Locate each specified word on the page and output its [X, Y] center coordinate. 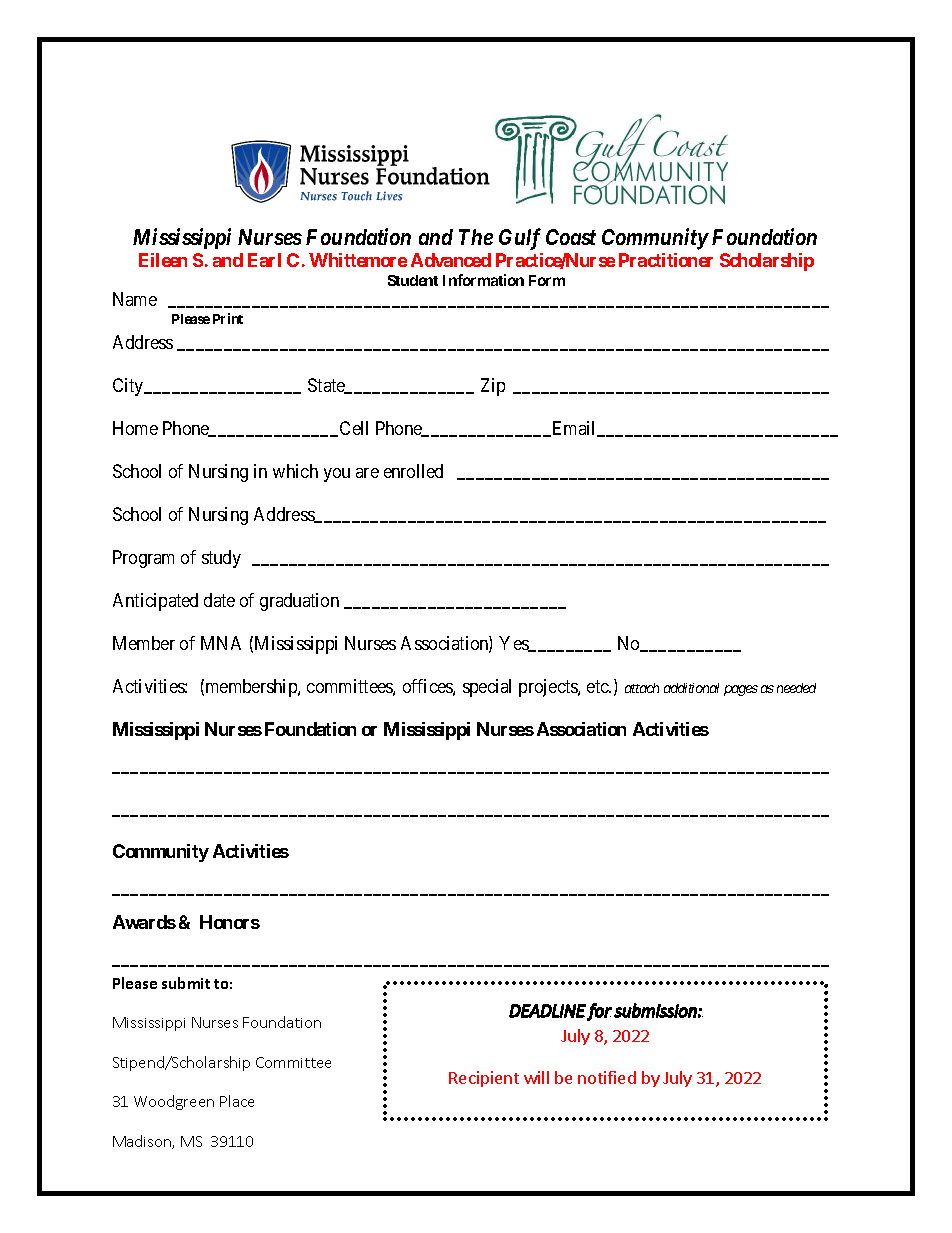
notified [607, 1077]
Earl [264, 260]
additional [691, 688]
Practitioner [666, 260]
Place [237, 1101]
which [295, 471]
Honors [230, 922]
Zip [493, 387]
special [487, 688]
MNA [221, 643]
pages [741, 690]
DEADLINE [547, 1011]
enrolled [413, 471]
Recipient [484, 1079]
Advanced [451, 260]
